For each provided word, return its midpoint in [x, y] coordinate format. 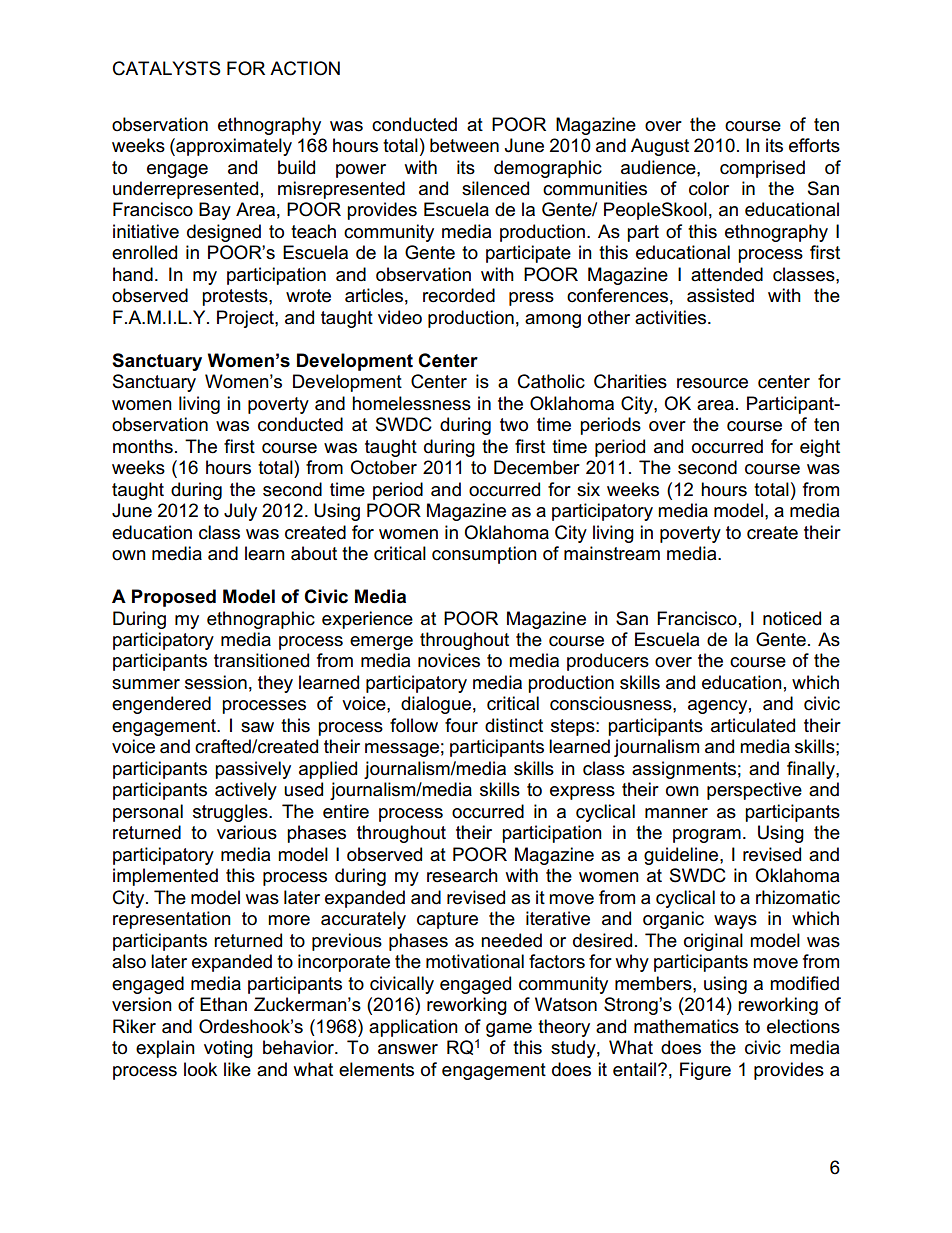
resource [712, 383]
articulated [753, 725]
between [464, 145]
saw [257, 727]
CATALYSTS [167, 68]
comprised [762, 169]
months [143, 446]
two [514, 425]
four [461, 725]
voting [228, 1049]
